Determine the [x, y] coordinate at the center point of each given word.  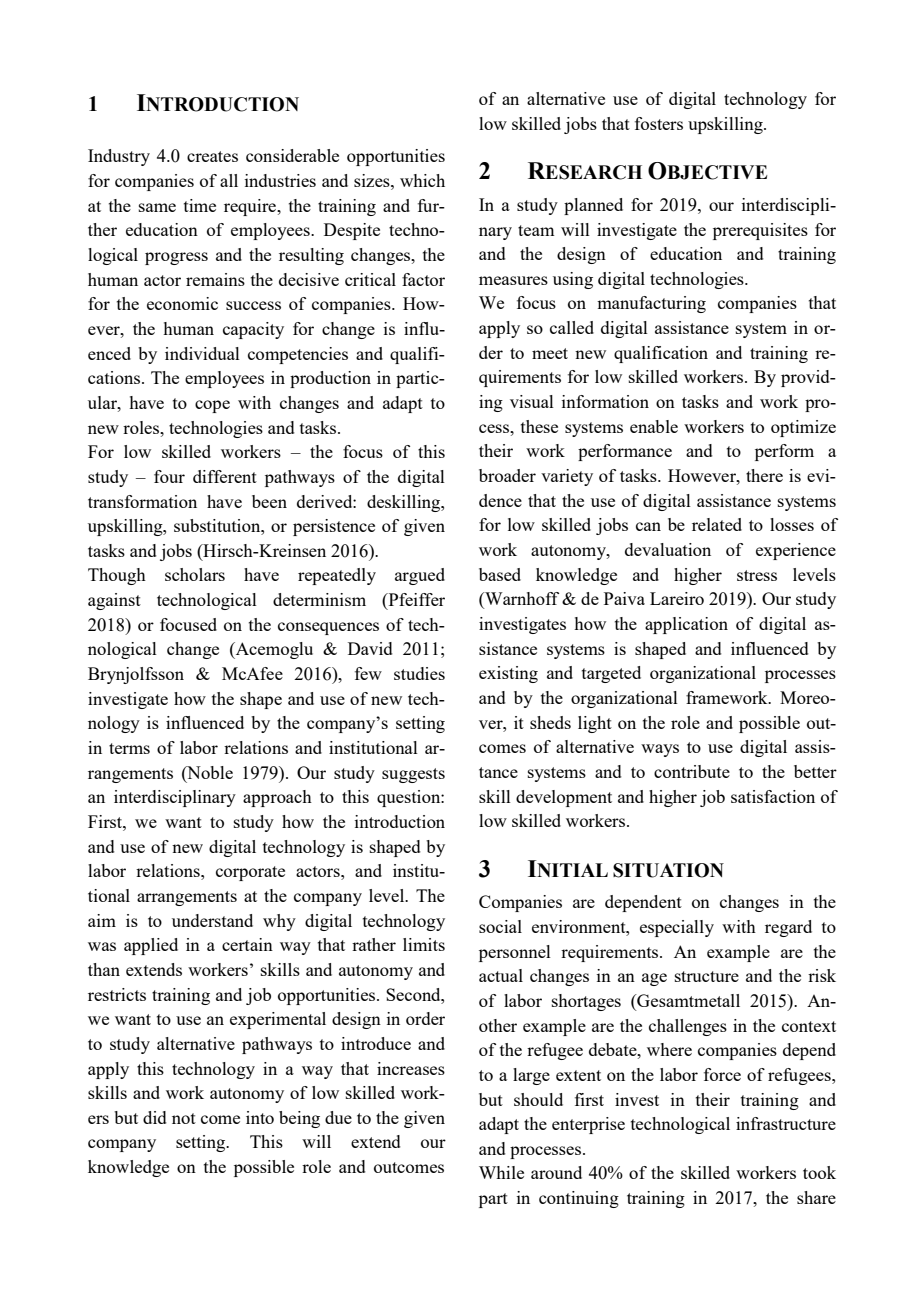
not [184, 1118]
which [422, 180]
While [501, 1172]
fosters [659, 123]
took [819, 1172]
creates [212, 156]
